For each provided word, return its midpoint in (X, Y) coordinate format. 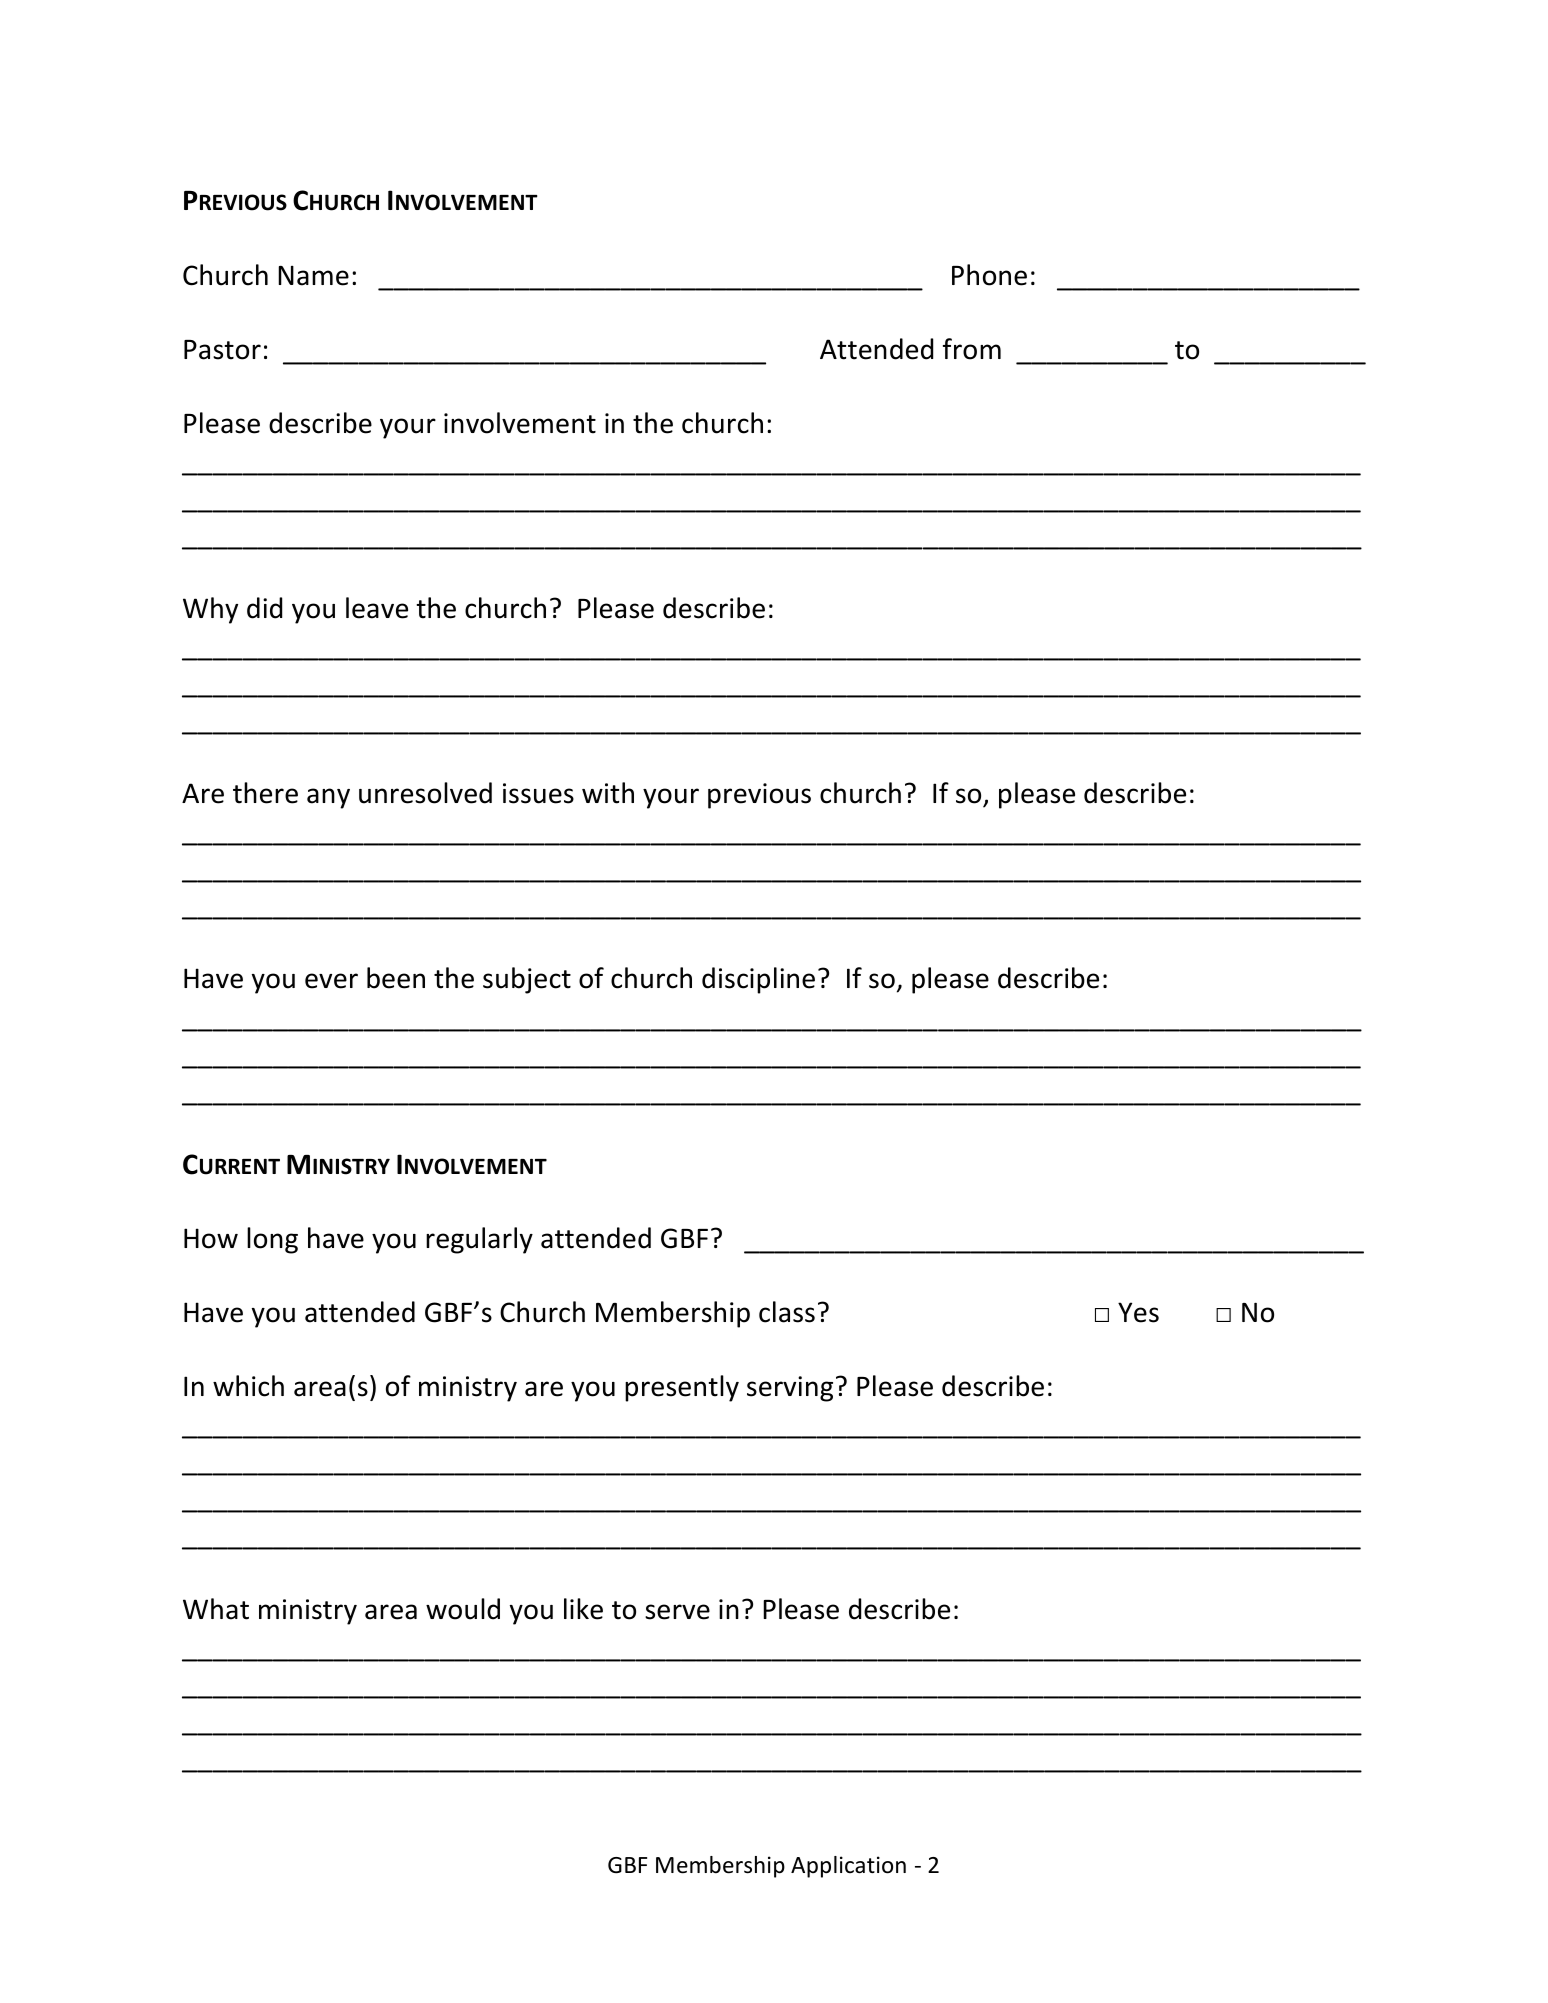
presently (682, 1388)
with (608, 793)
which (248, 1386)
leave (377, 608)
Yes (1138, 1312)
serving (790, 1389)
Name (313, 276)
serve (677, 1612)
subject (527, 980)
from (972, 349)
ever (331, 981)
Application (848, 1867)
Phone (989, 275)
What (216, 1609)
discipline (758, 980)
